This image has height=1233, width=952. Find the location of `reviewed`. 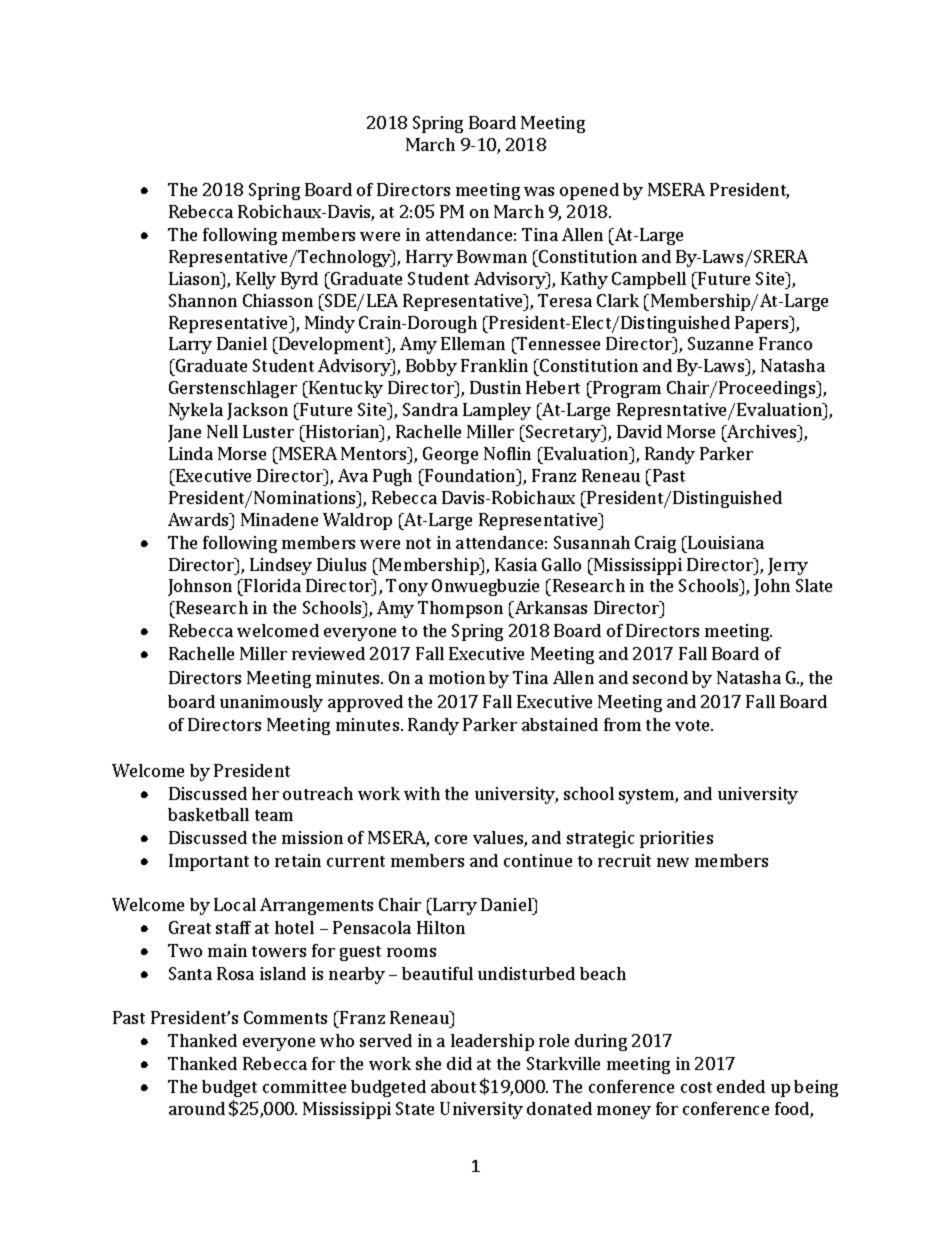

reviewed is located at coordinates (328, 653).
